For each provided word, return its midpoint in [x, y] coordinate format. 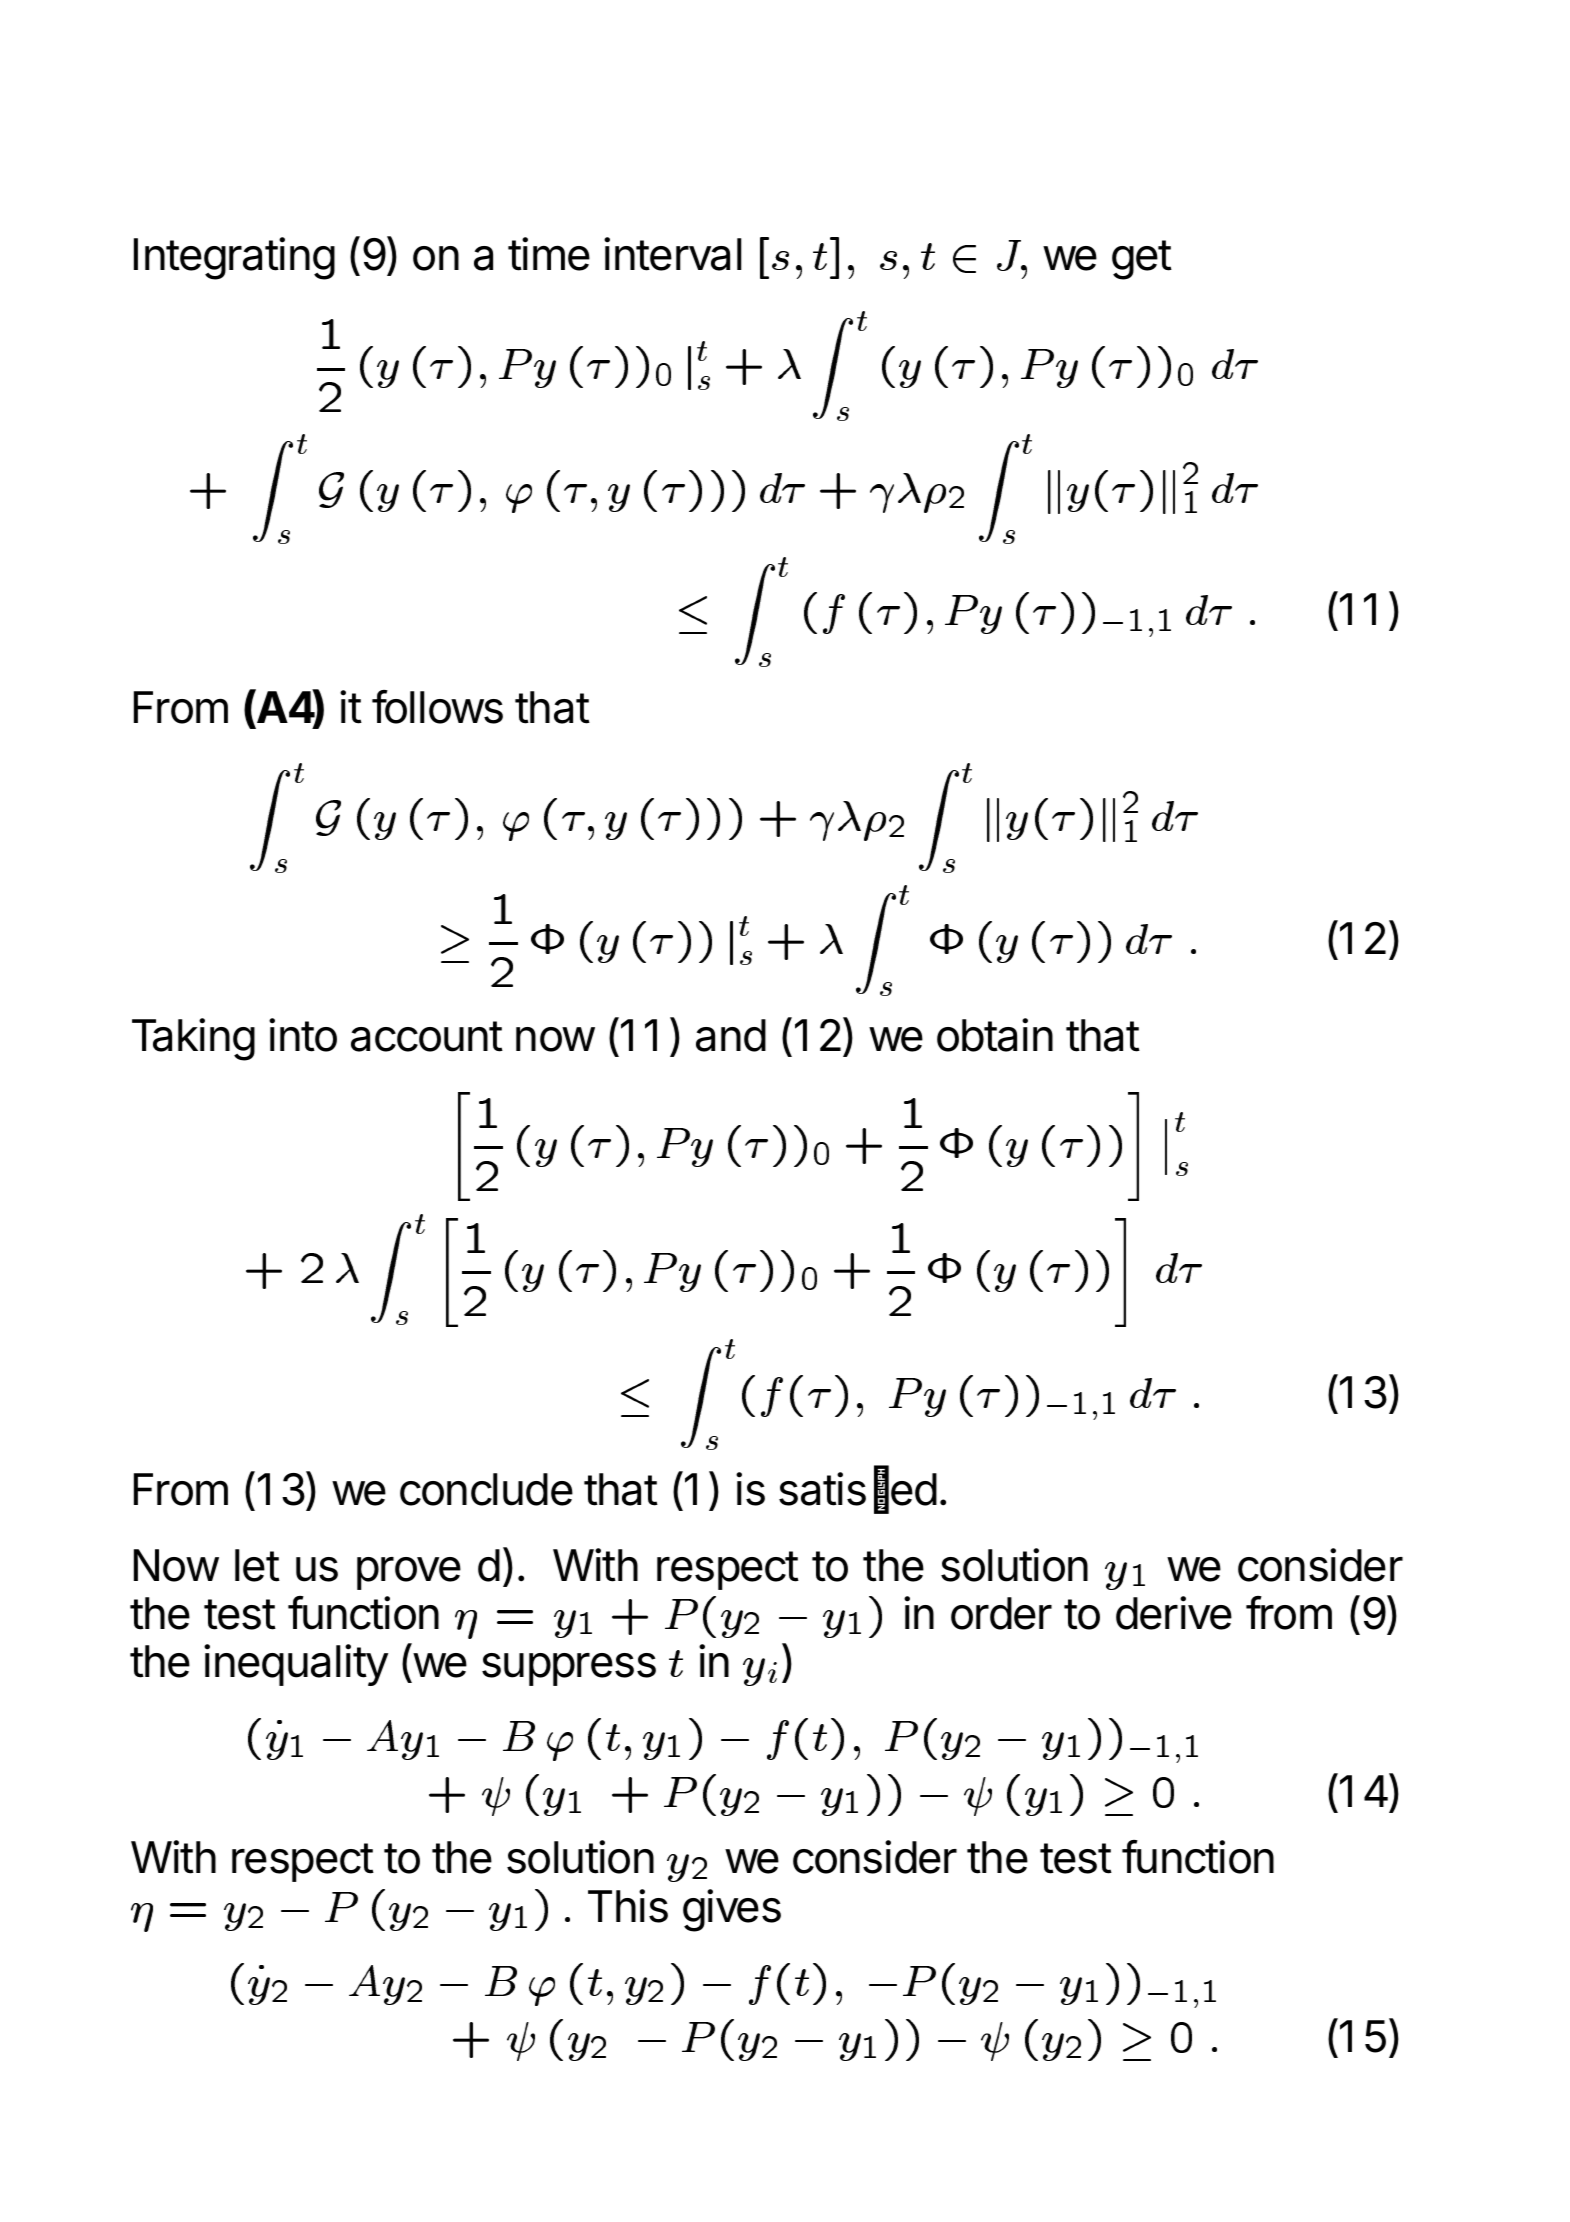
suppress [569, 1669]
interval [673, 254]
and [731, 1035]
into [303, 1035]
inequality [296, 1665]
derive [1174, 1613]
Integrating [234, 258]
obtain [995, 1035]
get [1142, 260]
